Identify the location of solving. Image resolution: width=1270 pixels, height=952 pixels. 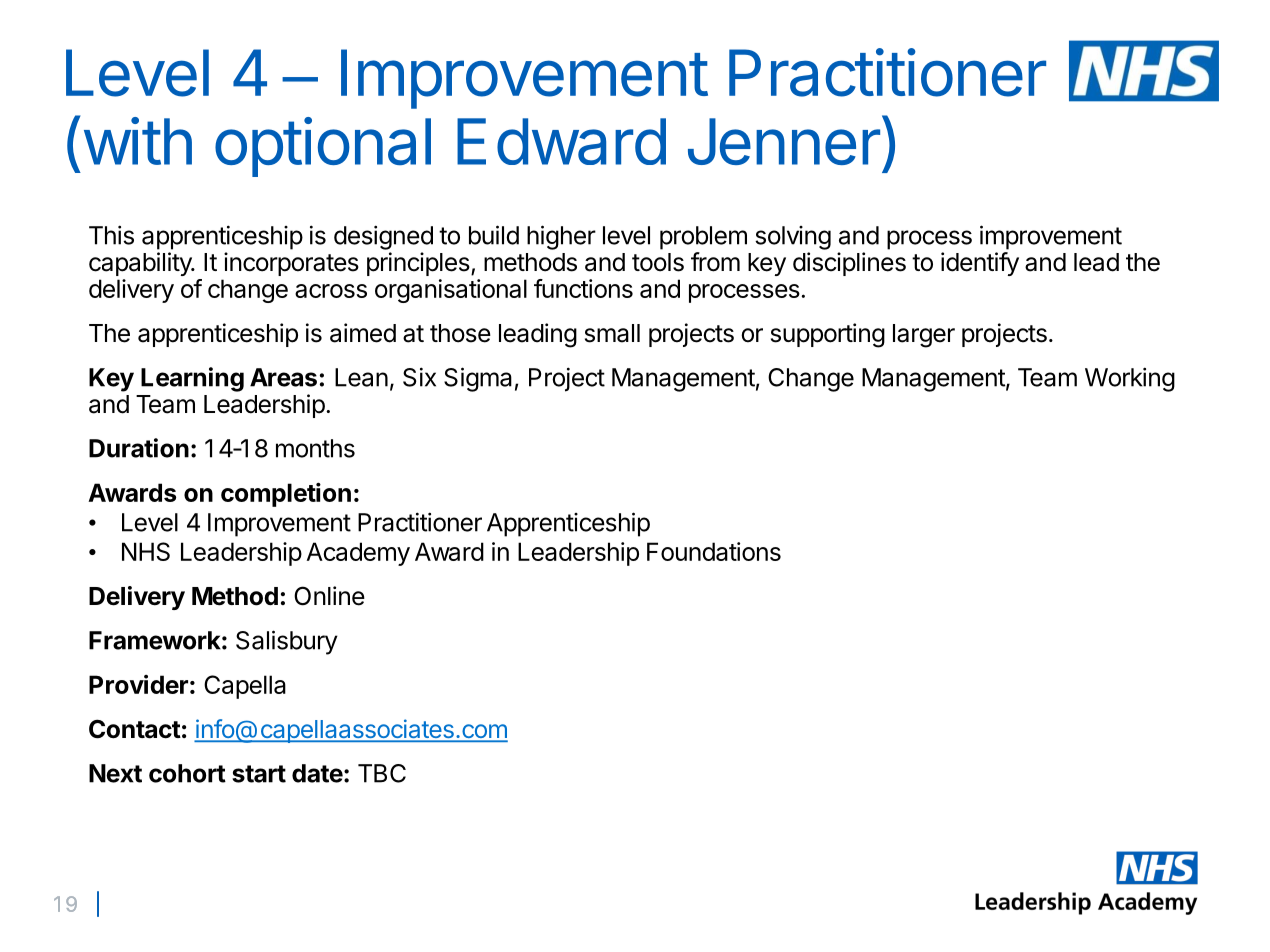
(793, 238).
